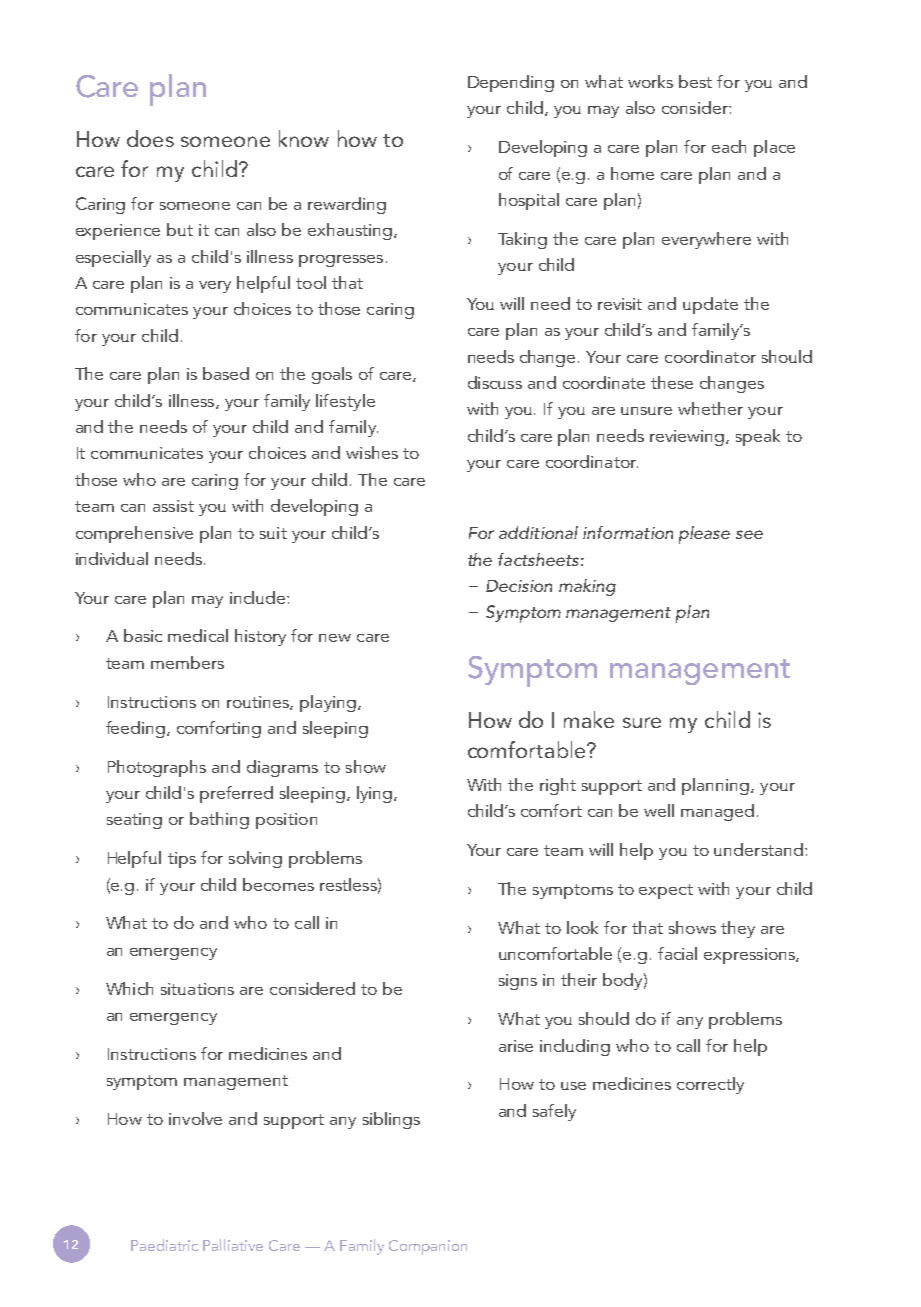 The image size is (921, 1307). Describe the element at coordinates (374, 794) in the screenshot. I see `lying` at that location.
